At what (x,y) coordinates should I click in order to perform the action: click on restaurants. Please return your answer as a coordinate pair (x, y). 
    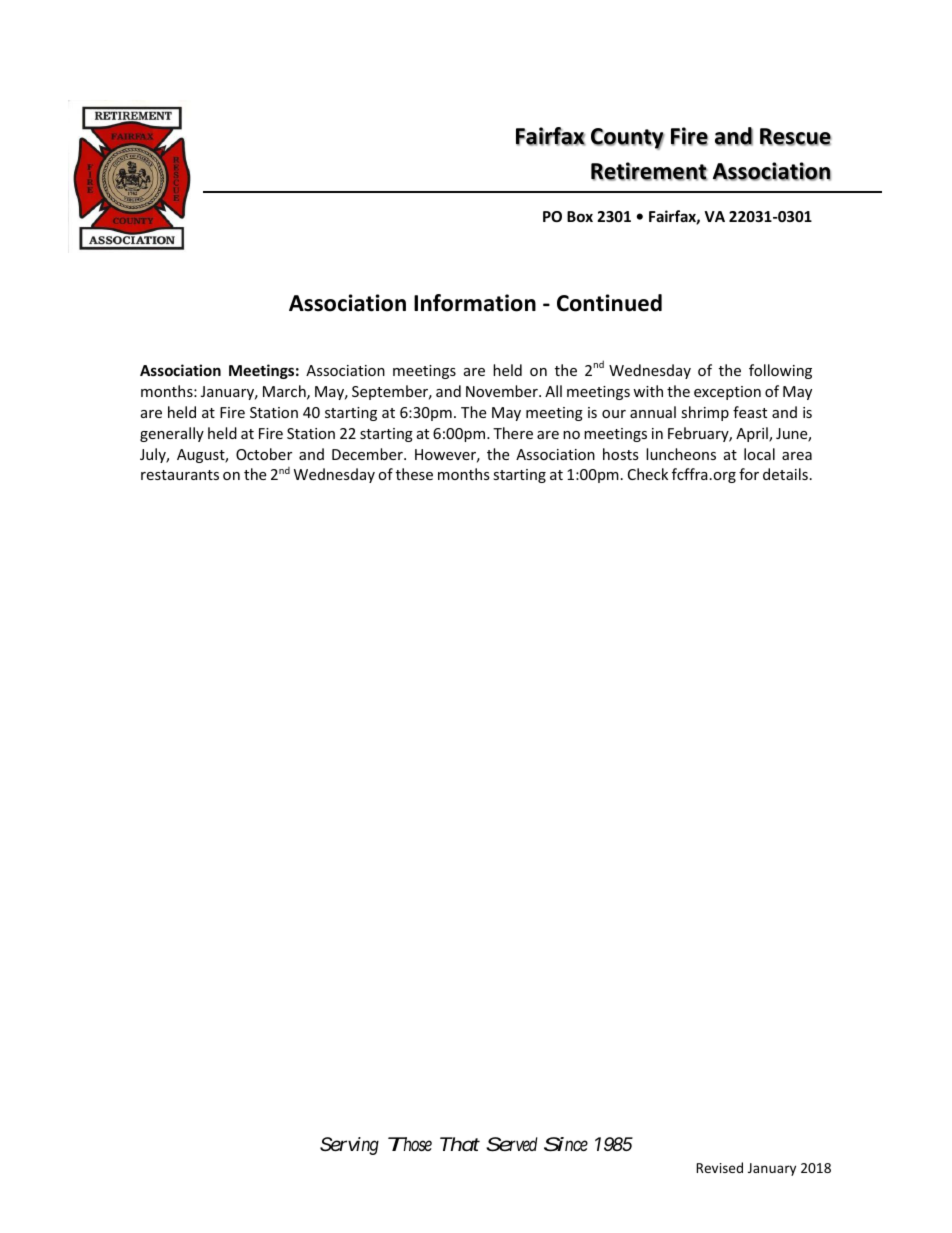
    Looking at the image, I should click on (180, 475).
